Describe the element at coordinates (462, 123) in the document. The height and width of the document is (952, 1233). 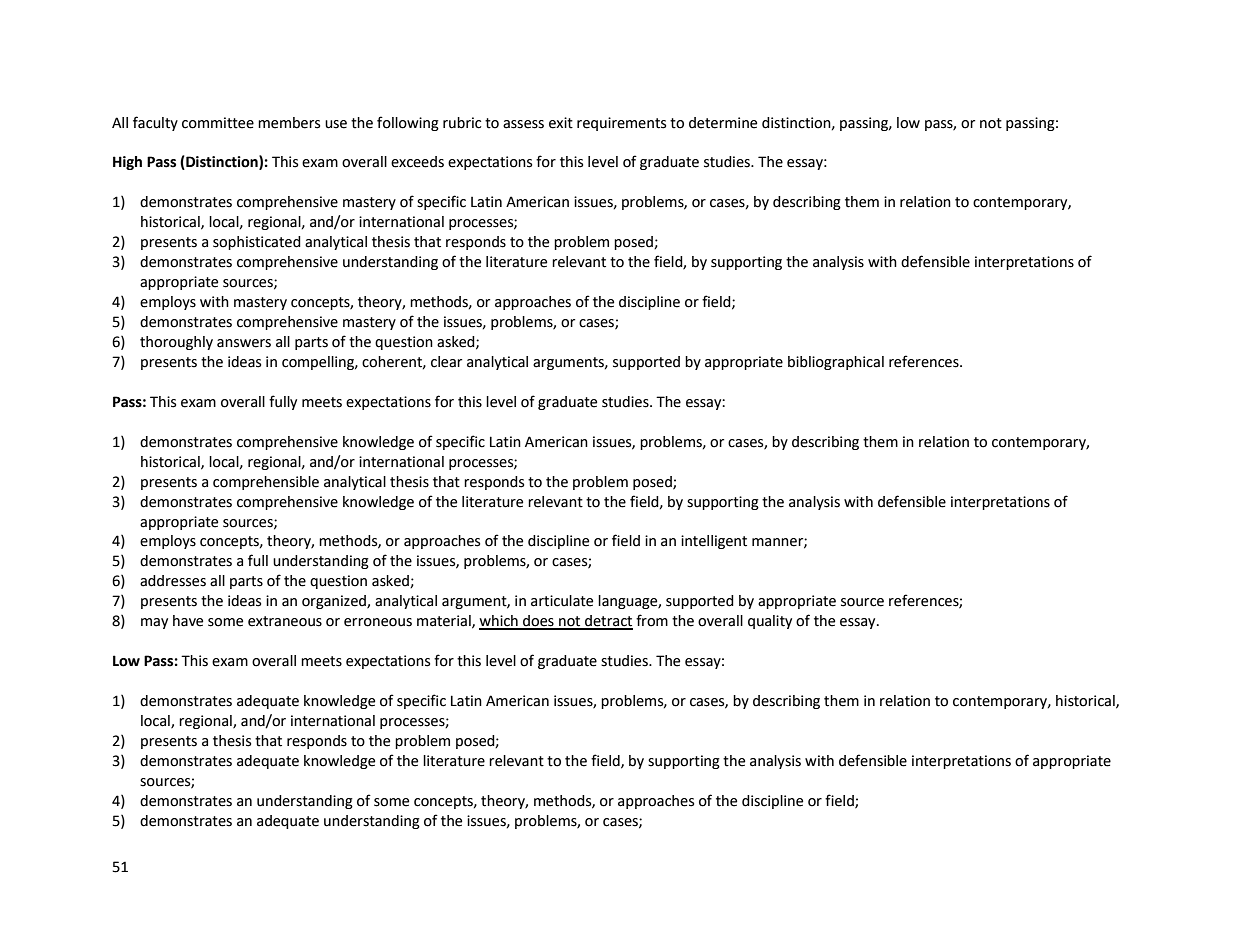
I see `rubric` at that location.
